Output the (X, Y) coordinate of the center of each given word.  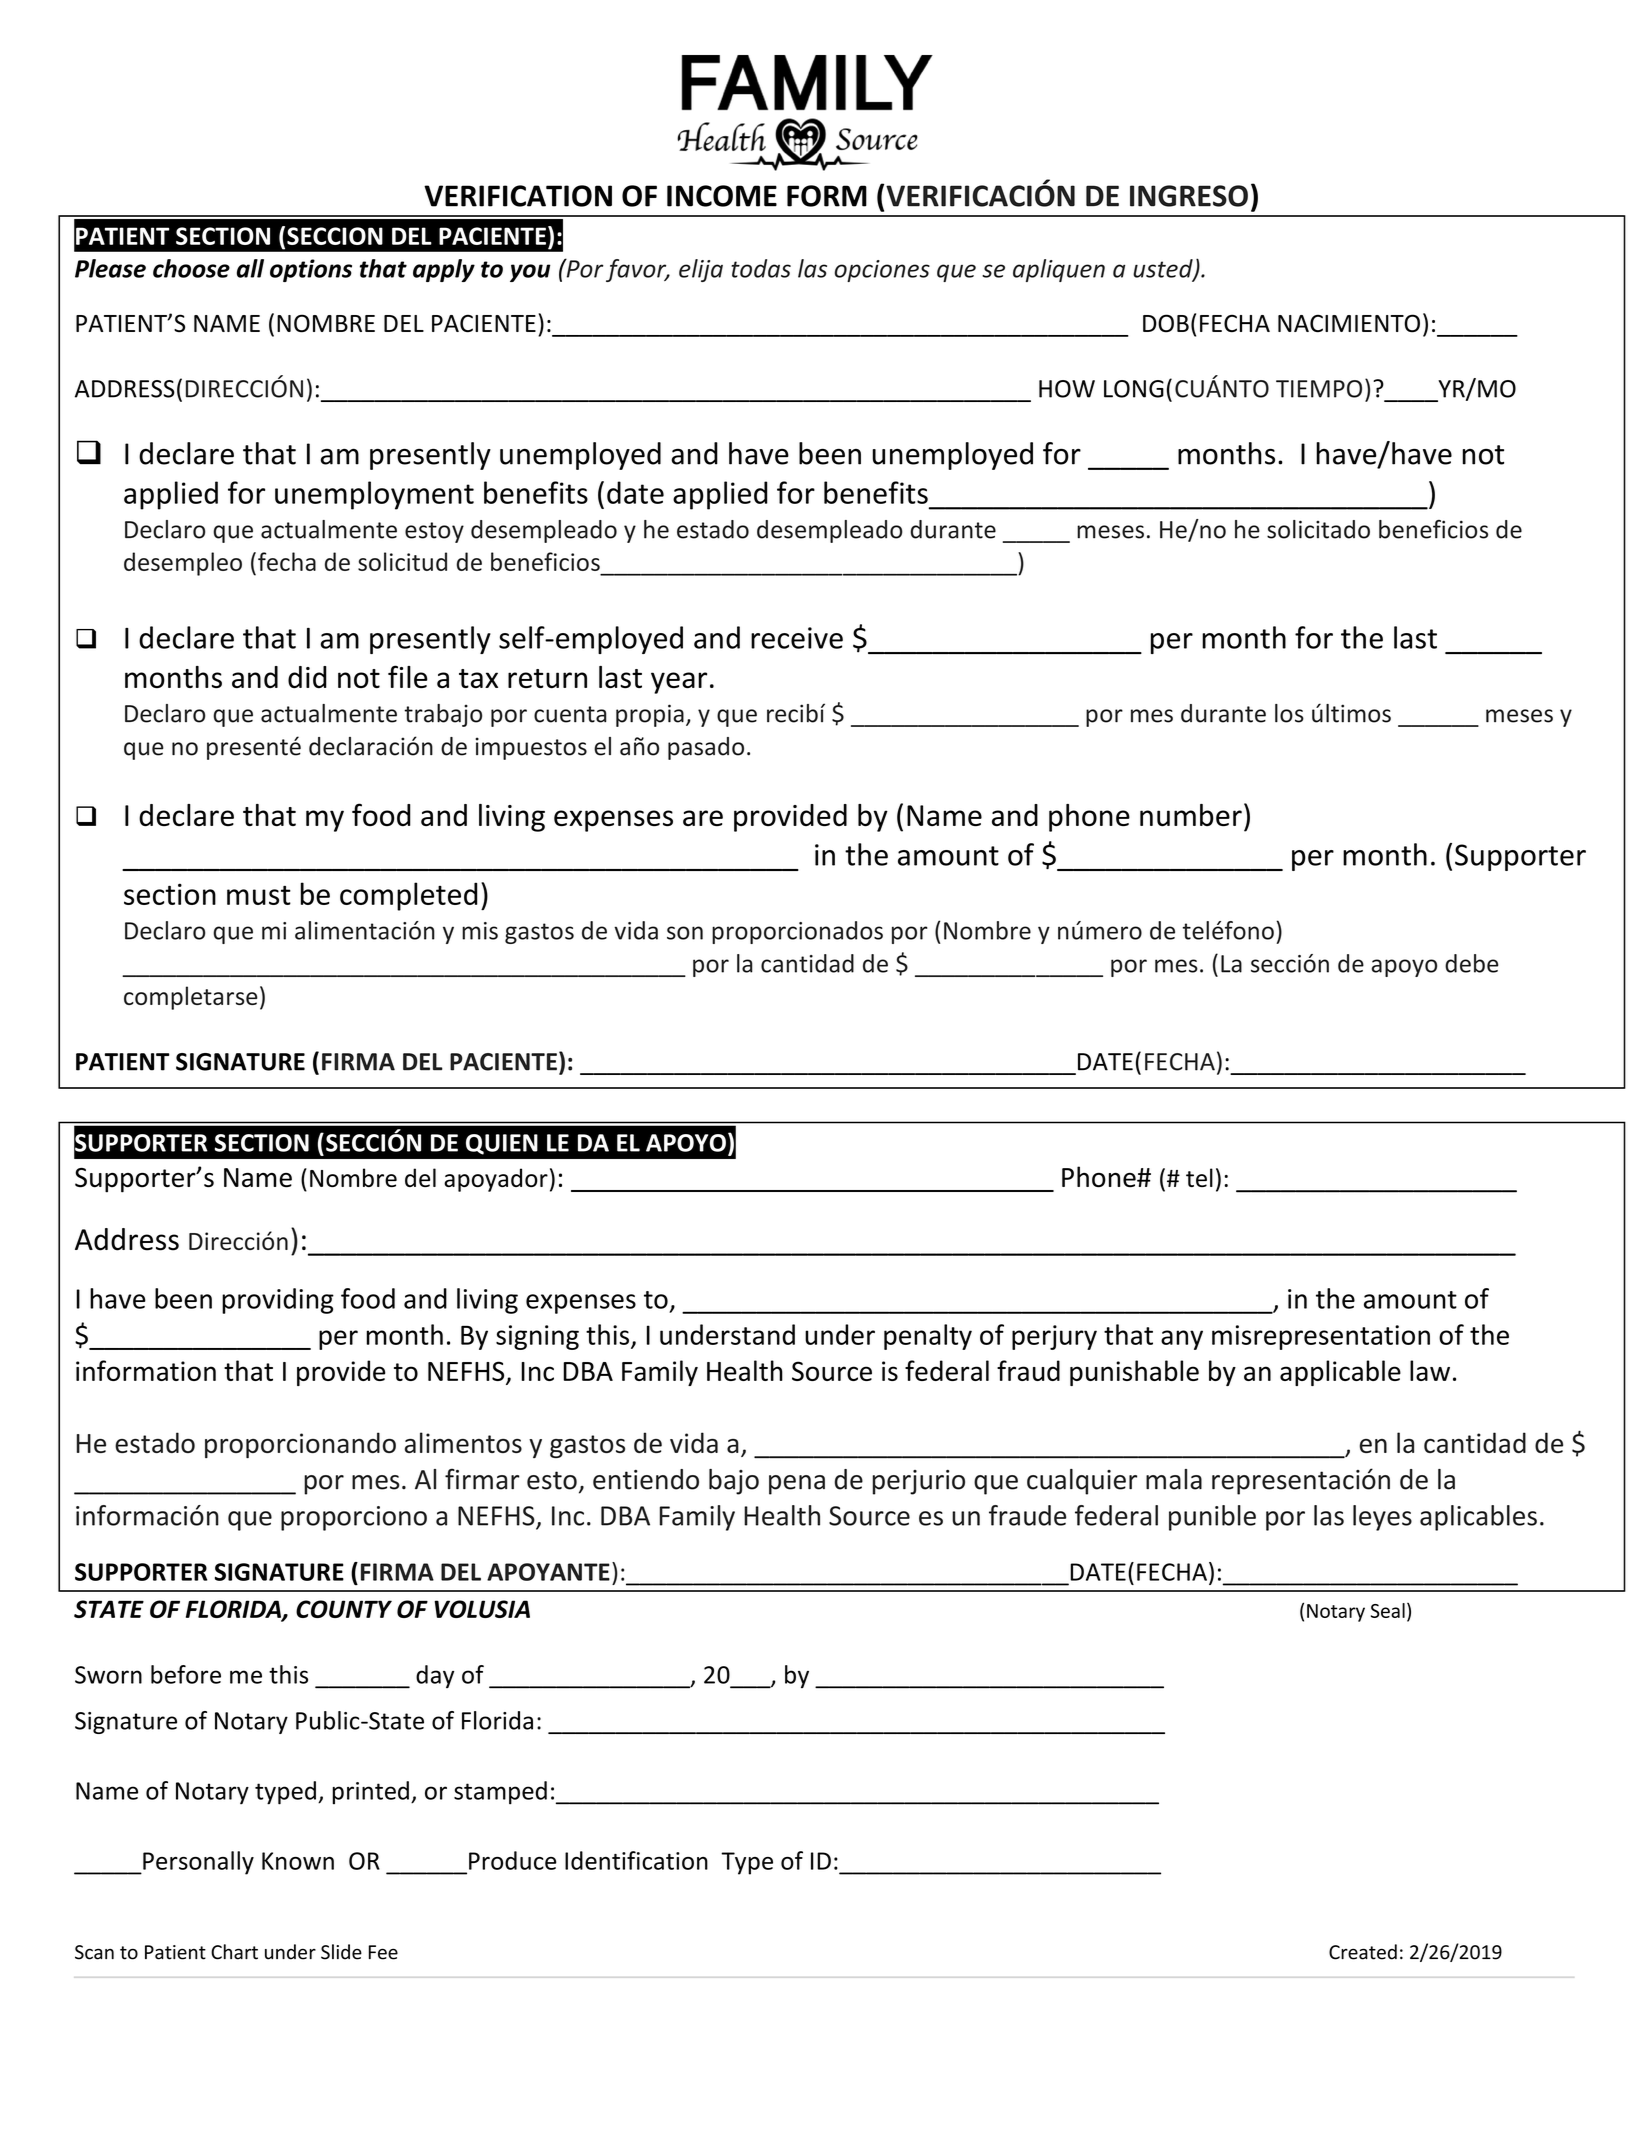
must (259, 895)
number (1191, 815)
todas (761, 268)
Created (1363, 1952)
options (311, 270)
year (679, 683)
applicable (1340, 1373)
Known (298, 1861)
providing (278, 1301)
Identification (636, 1860)
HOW (1067, 389)
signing (537, 1337)
